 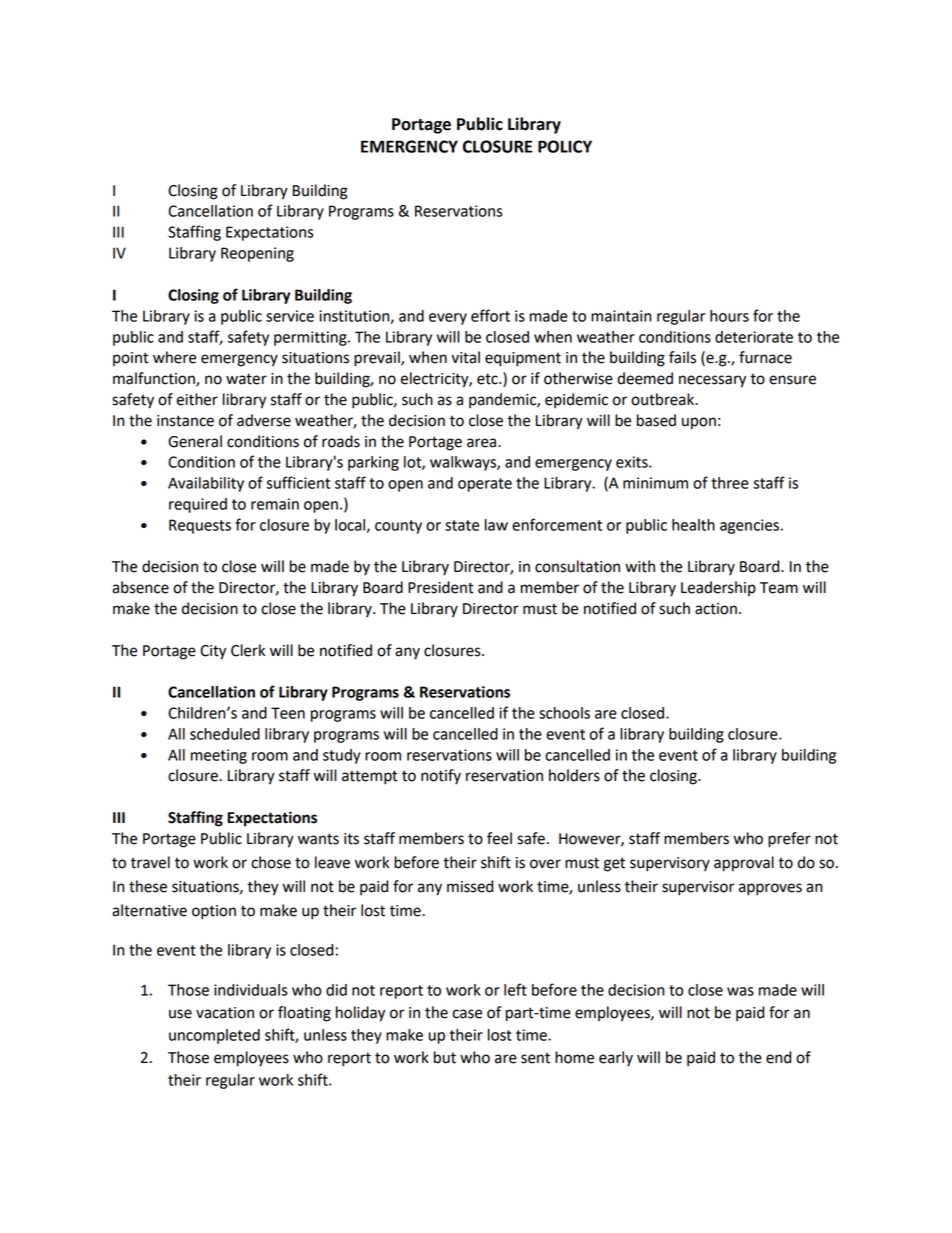 What do you see at coordinates (140, 587) in the screenshot?
I see `absence` at bounding box center [140, 587].
